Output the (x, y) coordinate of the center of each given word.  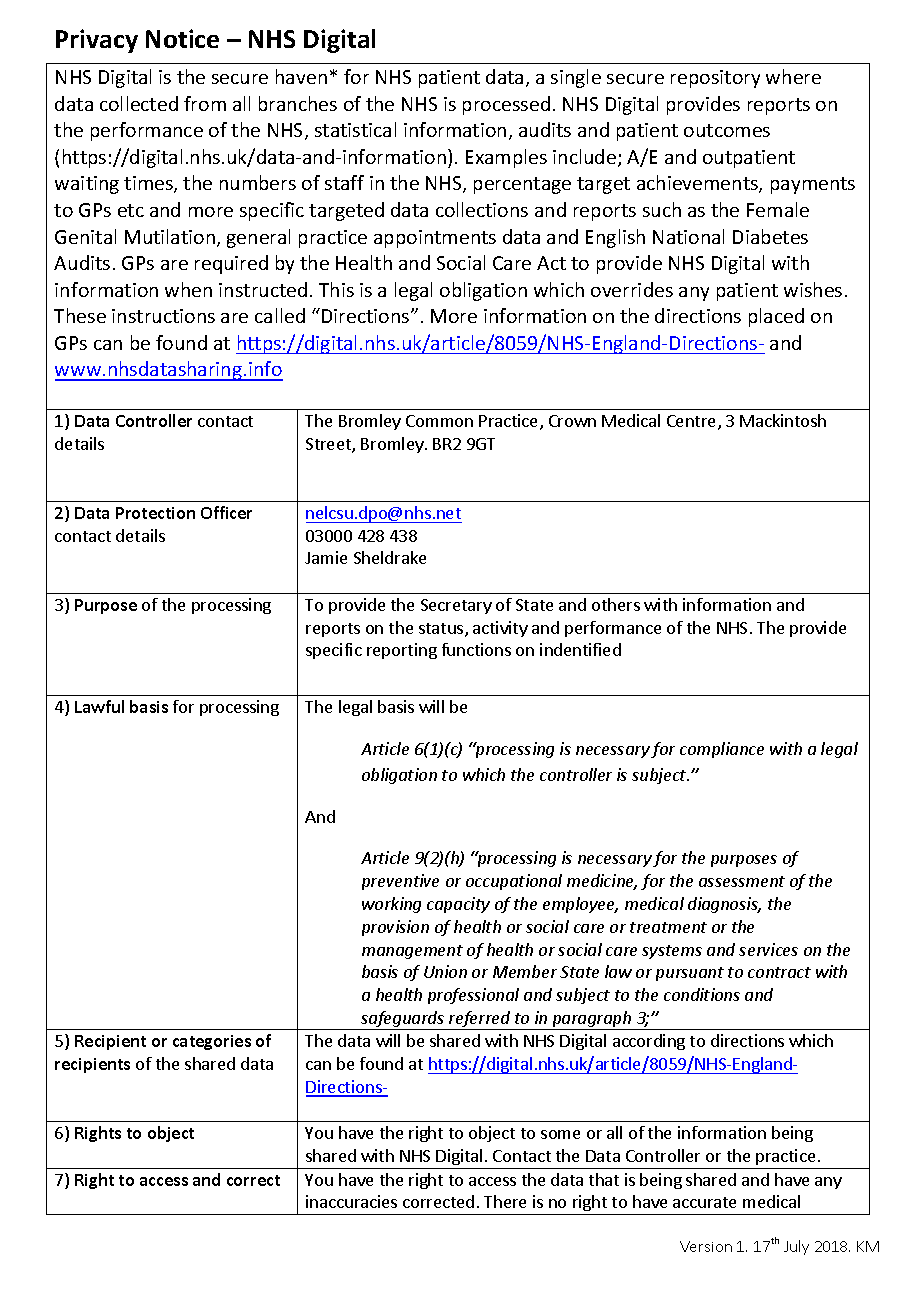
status (442, 630)
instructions (163, 316)
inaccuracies (351, 1201)
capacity (458, 905)
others (616, 604)
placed (776, 317)
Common (439, 421)
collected (139, 103)
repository (715, 79)
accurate (704, 1202)
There (505, 1201)
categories (212, 1042)
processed (506, 105)
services (768, 949)
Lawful (99, 706)
